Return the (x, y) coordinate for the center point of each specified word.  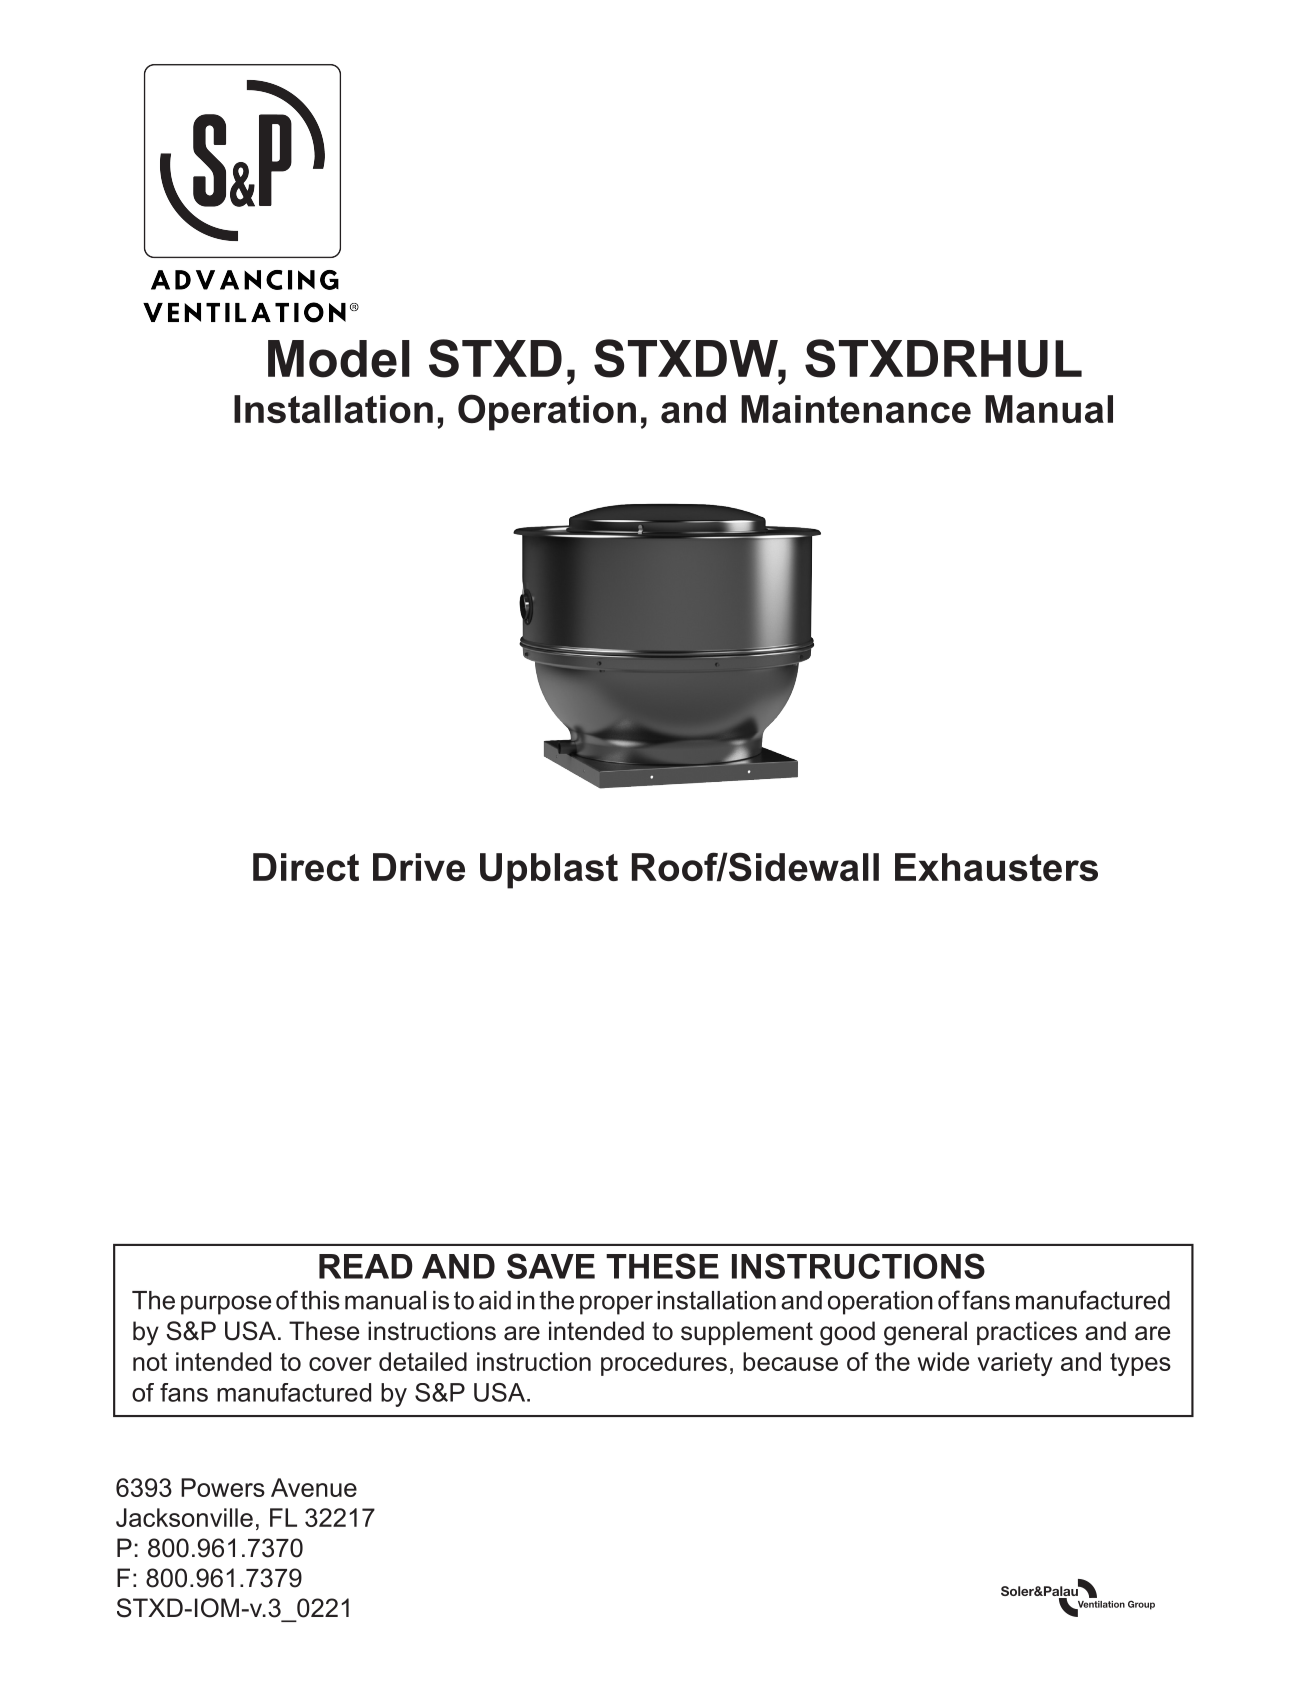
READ (366, 1266)
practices (1027, 1333)
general (925, 1333)
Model (339, 359)
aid (495, 1300)
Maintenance (856, 409)
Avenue (314, 1487)
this (320, 1300)
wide (943, 1361)
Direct (306, 867)
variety (1015, 1364)
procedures (664, 1364)
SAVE (551, 1266)
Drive (419, 867)
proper (616, 1305)
